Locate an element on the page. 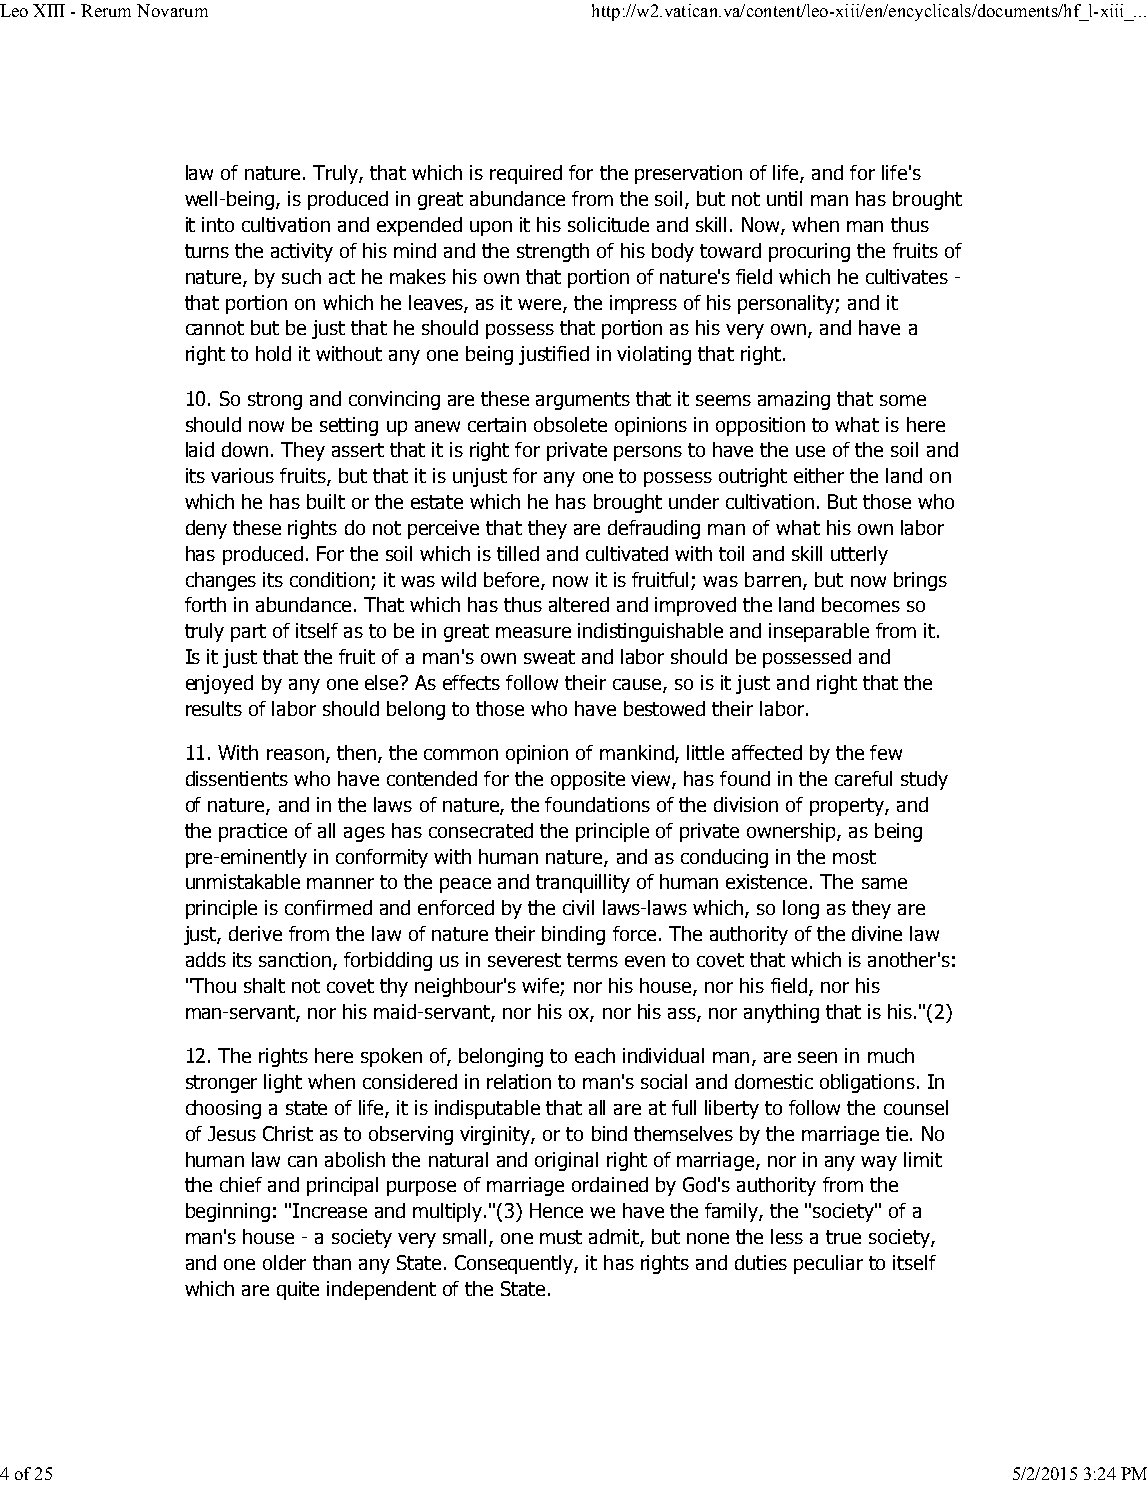 This document has width=1148, height=1485. must is located at coordinates (561, 1237).
